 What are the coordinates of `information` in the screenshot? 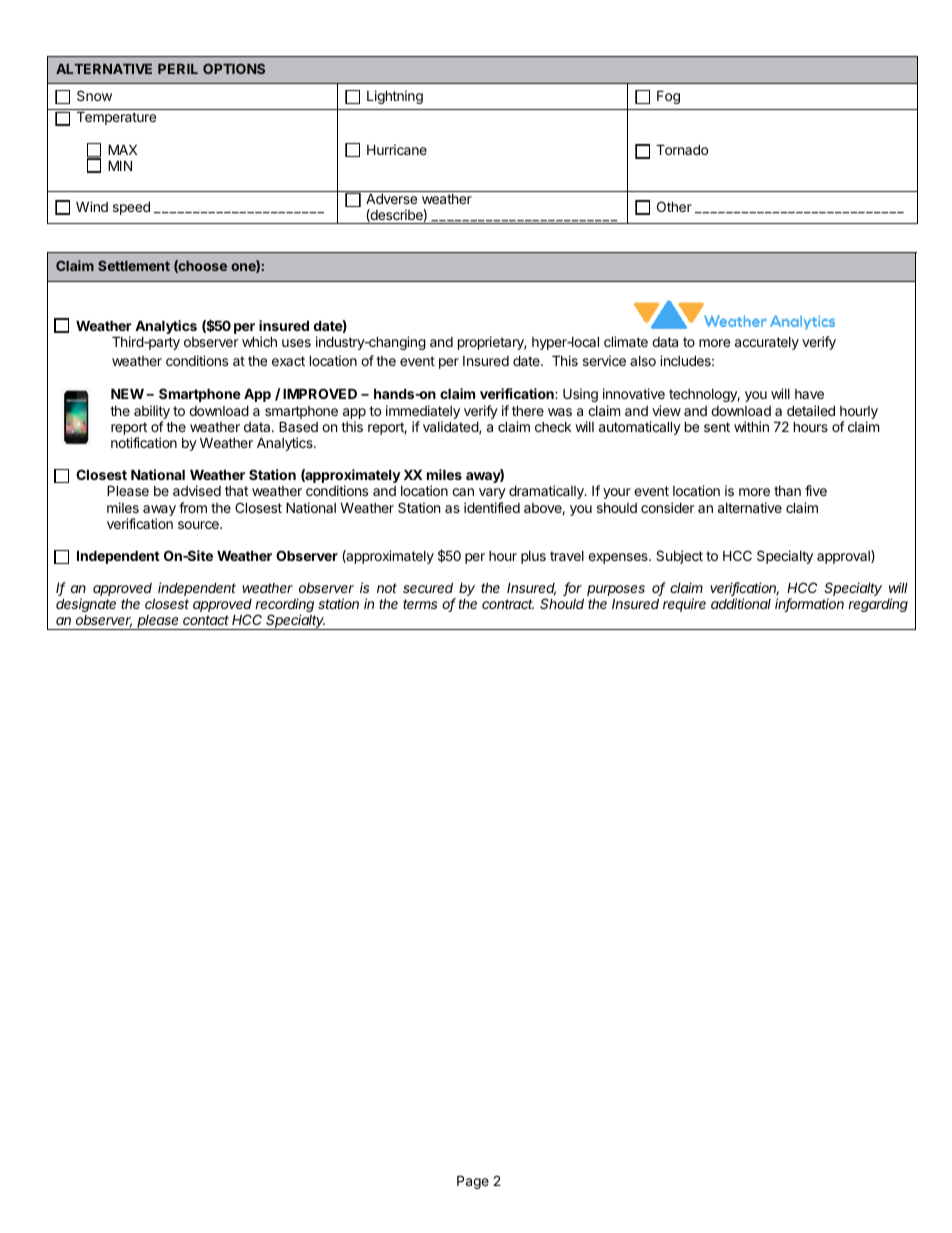 It's located at (809, 605).
